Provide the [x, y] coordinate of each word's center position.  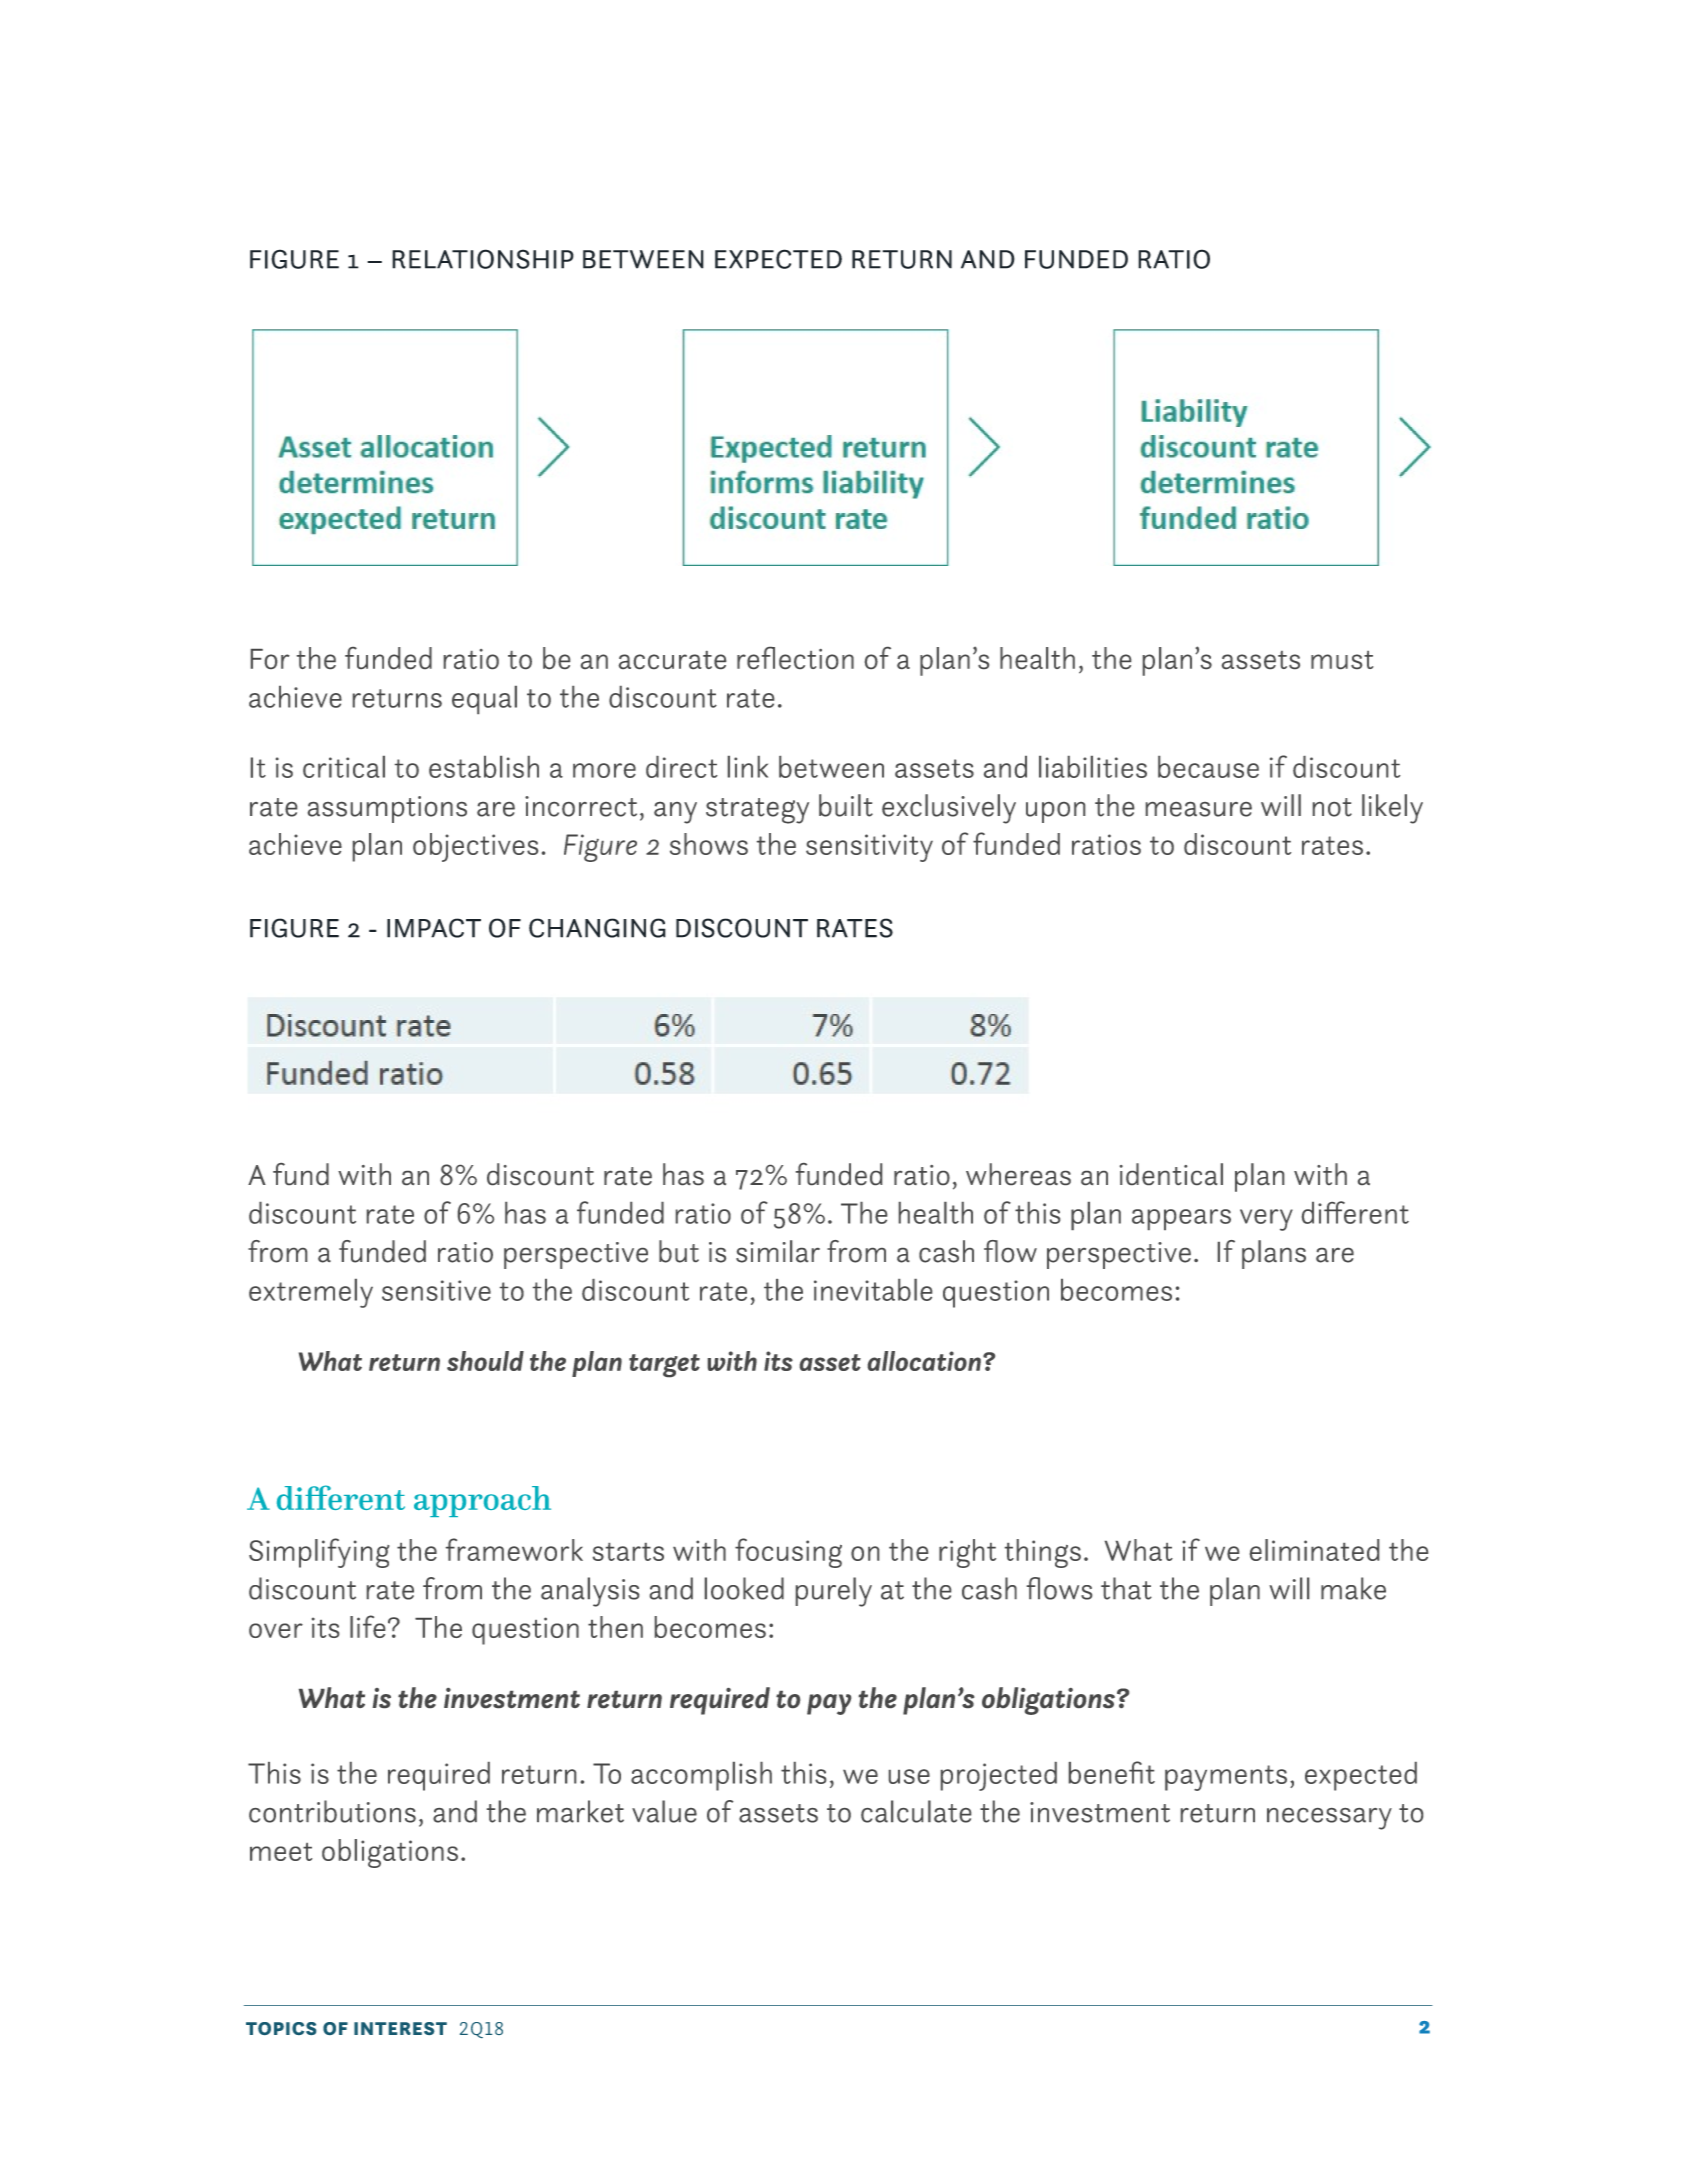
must [1342, 660]
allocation [926, 1361]
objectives [475, 847]
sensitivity [869, 848]
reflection [795, 658]
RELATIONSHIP [483, 259]
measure [1199, 809]
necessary [1329, 1819]
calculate [916, 1811]
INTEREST [400, 2028]
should [485, 1361]
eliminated [1314, 1550]
